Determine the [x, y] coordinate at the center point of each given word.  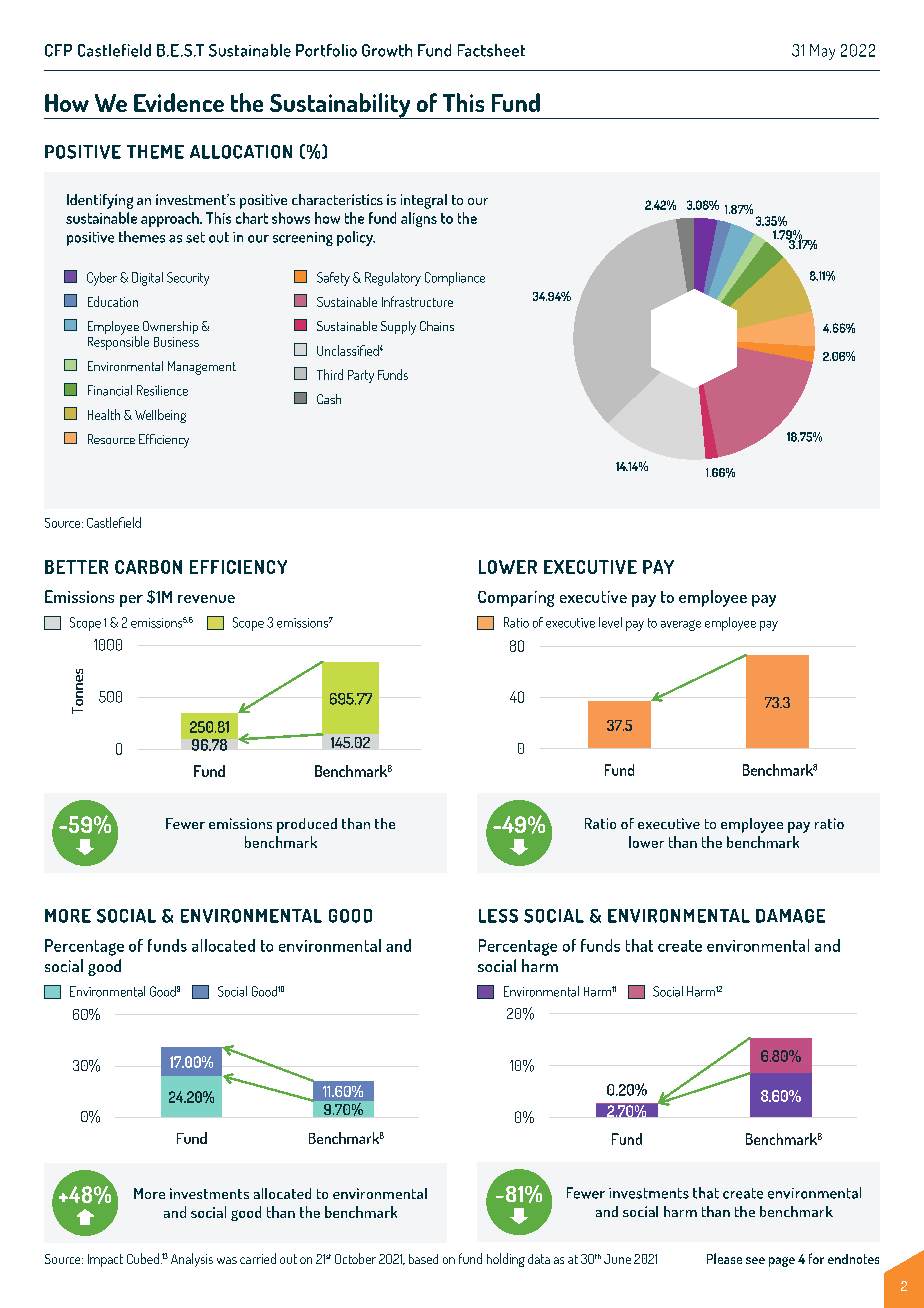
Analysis [192, 1260]
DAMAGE [790, 916]
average [681, 625]
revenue [206, 599]
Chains [437, 326]
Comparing [516, 599]
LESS [498, 916]
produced [307, 825]
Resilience [162, 390]
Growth [387, 50]
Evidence [179, 102]
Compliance [455, 279]
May [822, 52]
